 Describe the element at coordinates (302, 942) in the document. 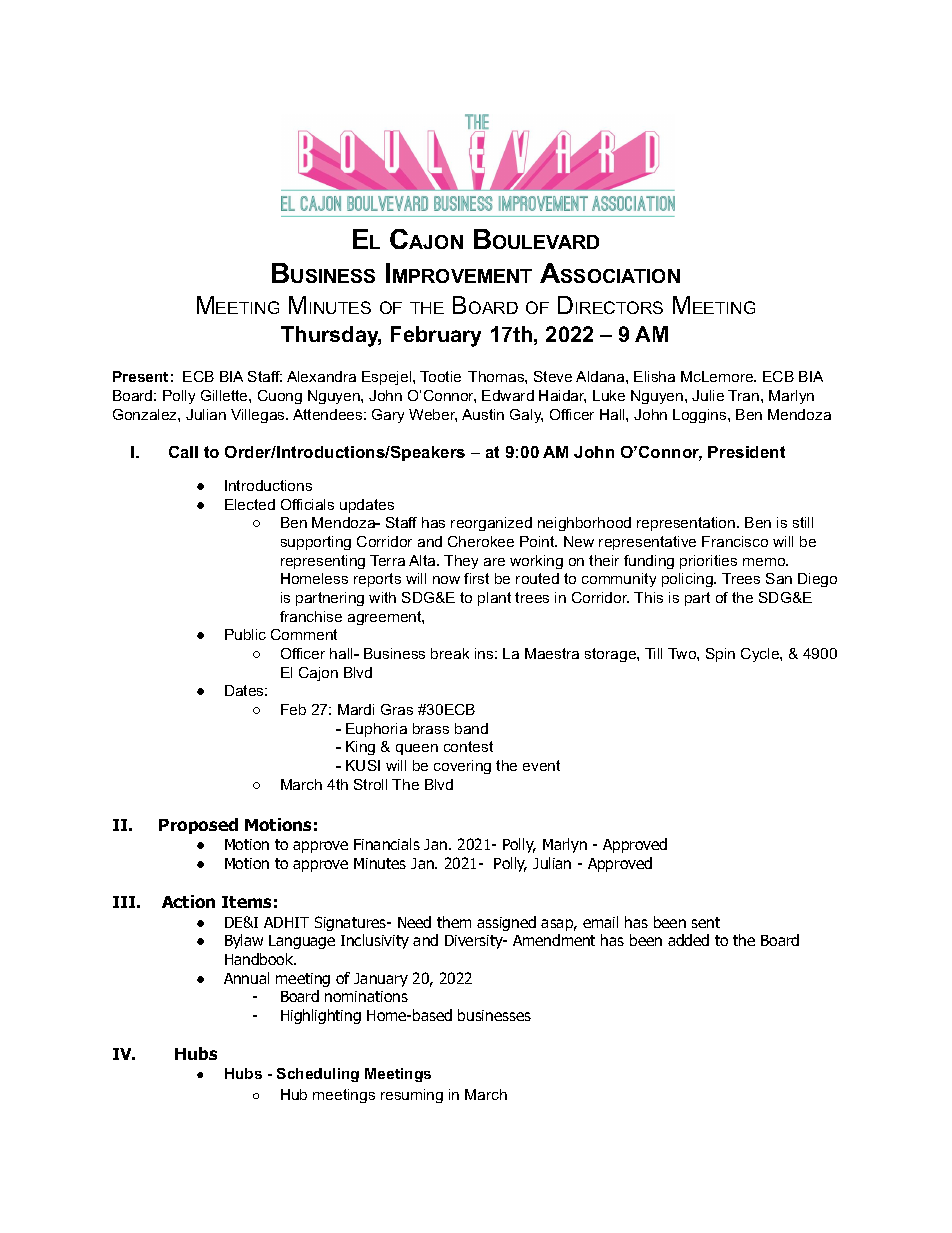

I see `Language` at that location.
